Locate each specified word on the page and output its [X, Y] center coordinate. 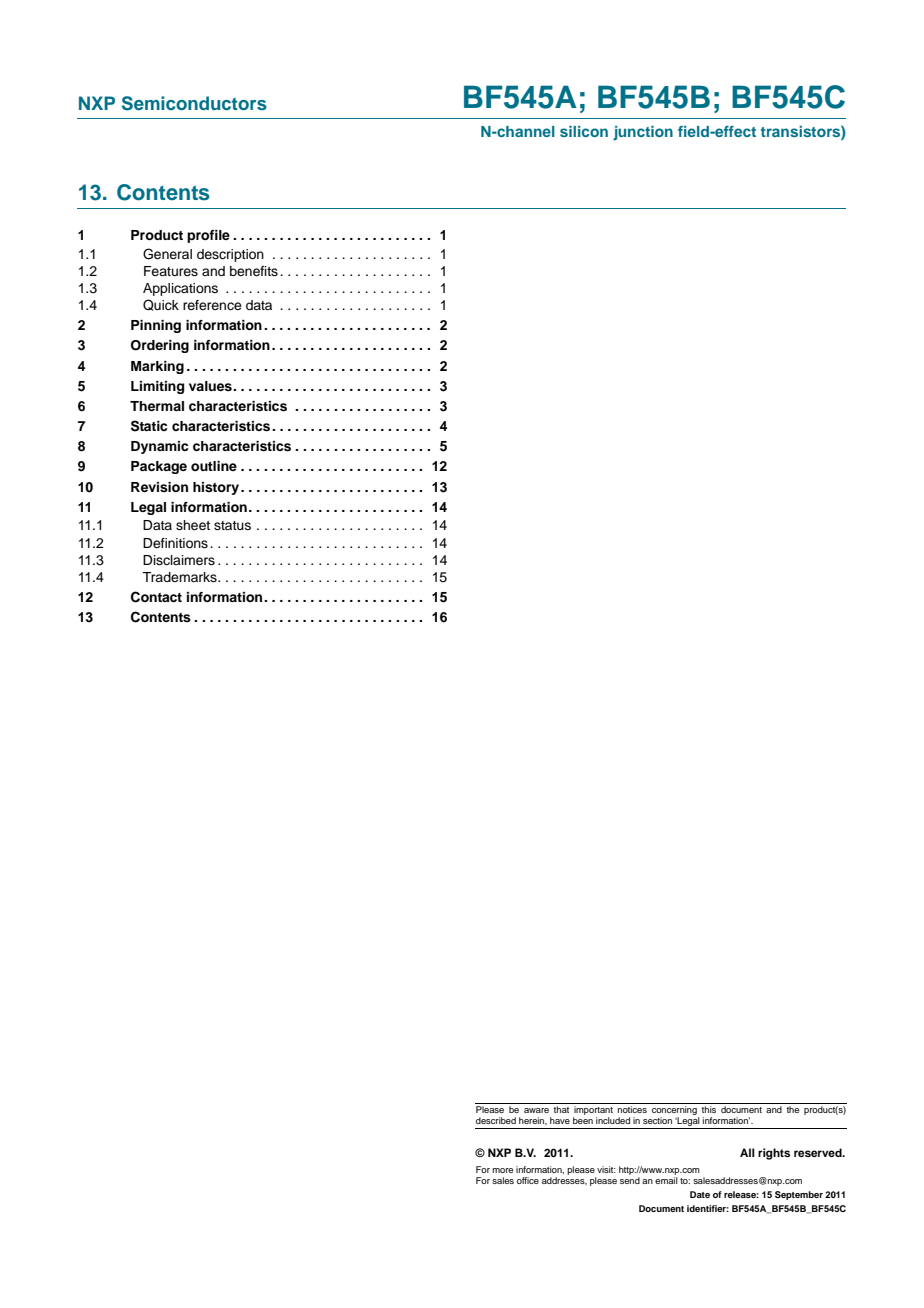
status [232, 525]
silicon [584, 131]
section [657, 1120]
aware [536, 1110]
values [211, 386]
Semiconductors [194, 103]
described [496, 1120]
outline [214, 466]
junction [643, 133]
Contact [156, 597]
